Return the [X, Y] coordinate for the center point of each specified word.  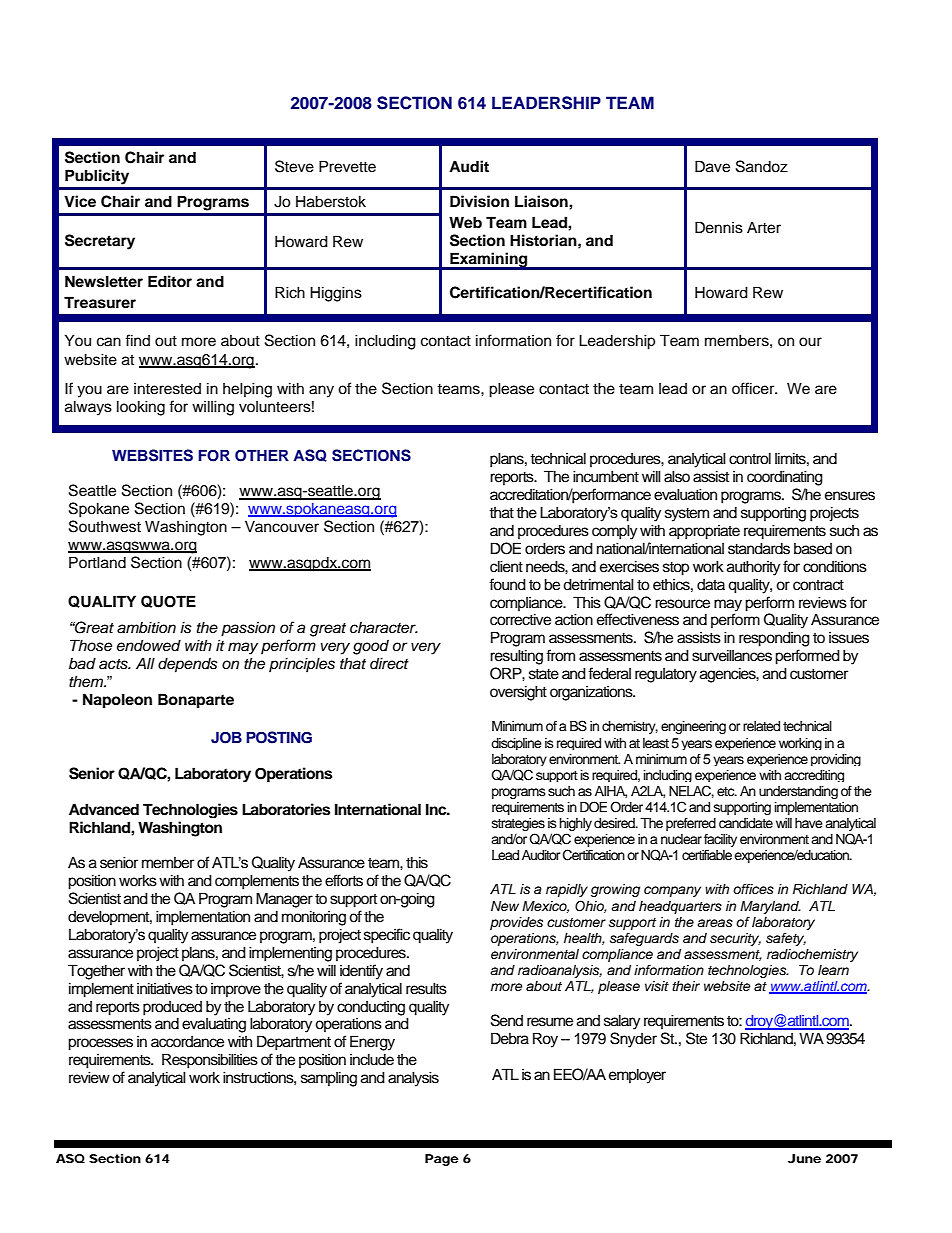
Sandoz [762, 166]
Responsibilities [210, 1061]
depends [188, 665]
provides [516, 923]
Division [479, 201]
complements [257, 882]
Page [442, 1160]
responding [774, 639]
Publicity [97, 177]
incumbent [606, 476]
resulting [516, 657]
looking [141, 408]
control [750, 458]
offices [753, 889]
